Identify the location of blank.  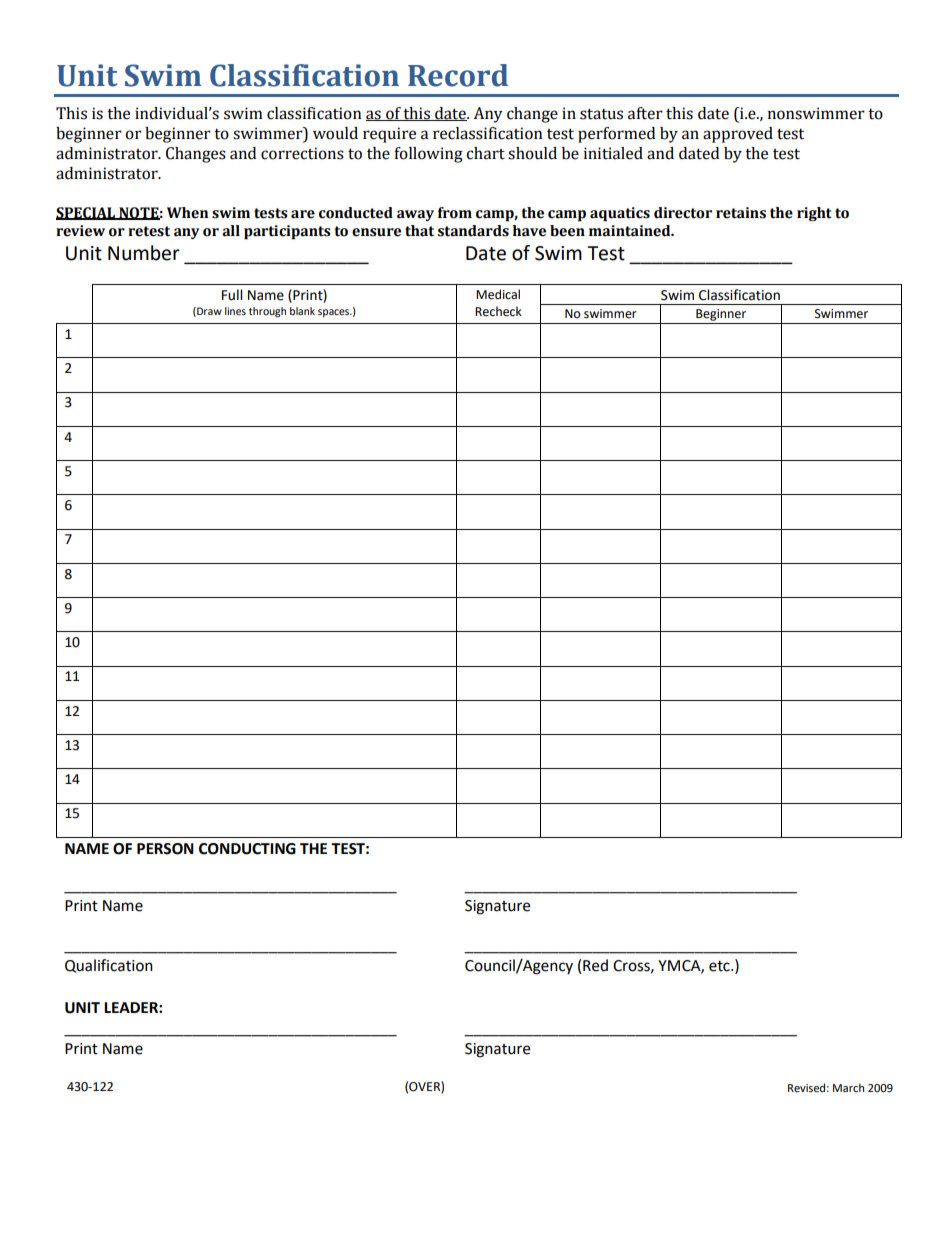
(302, 311).
